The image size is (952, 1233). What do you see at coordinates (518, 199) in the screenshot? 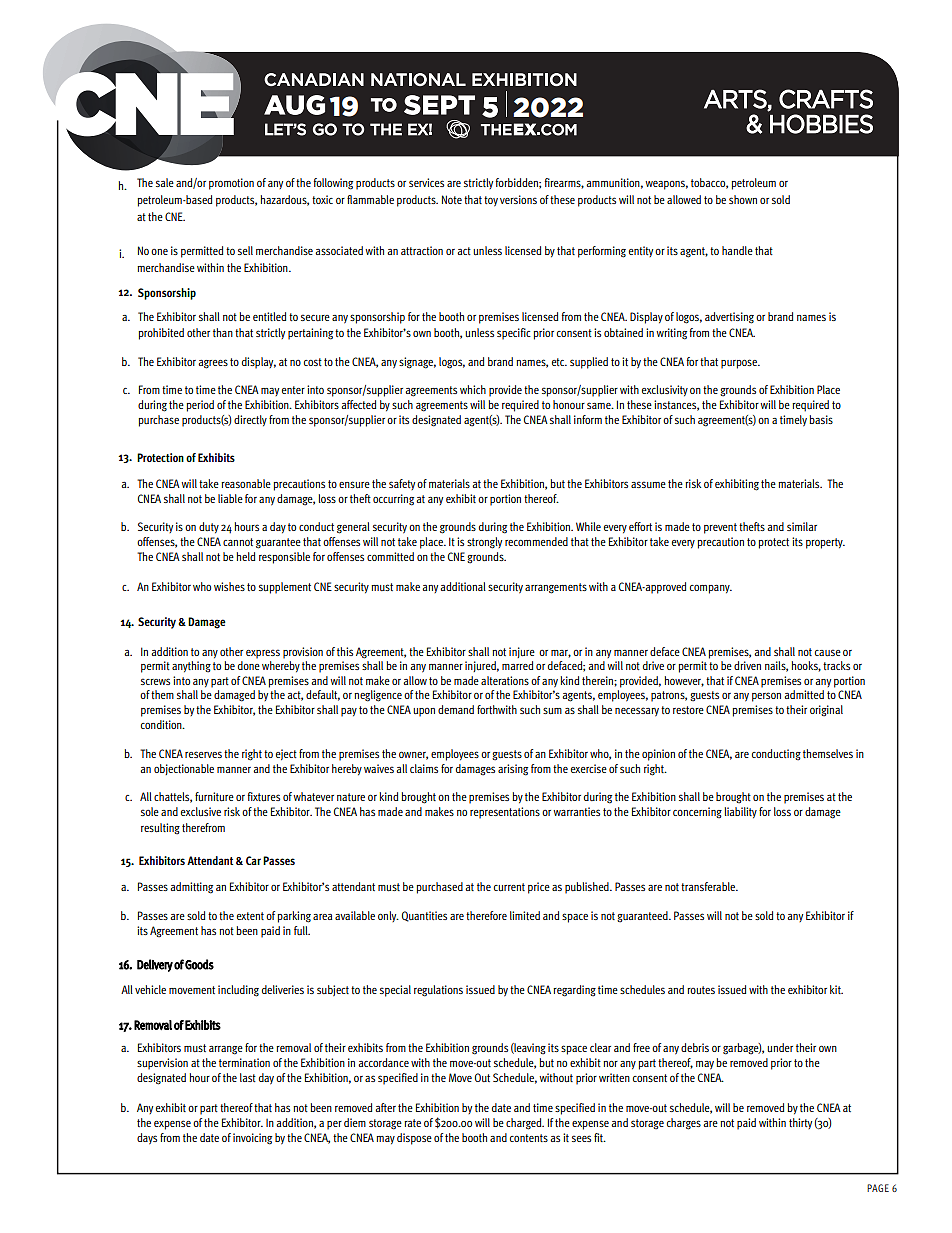
I see `versions` at bounding box center [518, 199].
